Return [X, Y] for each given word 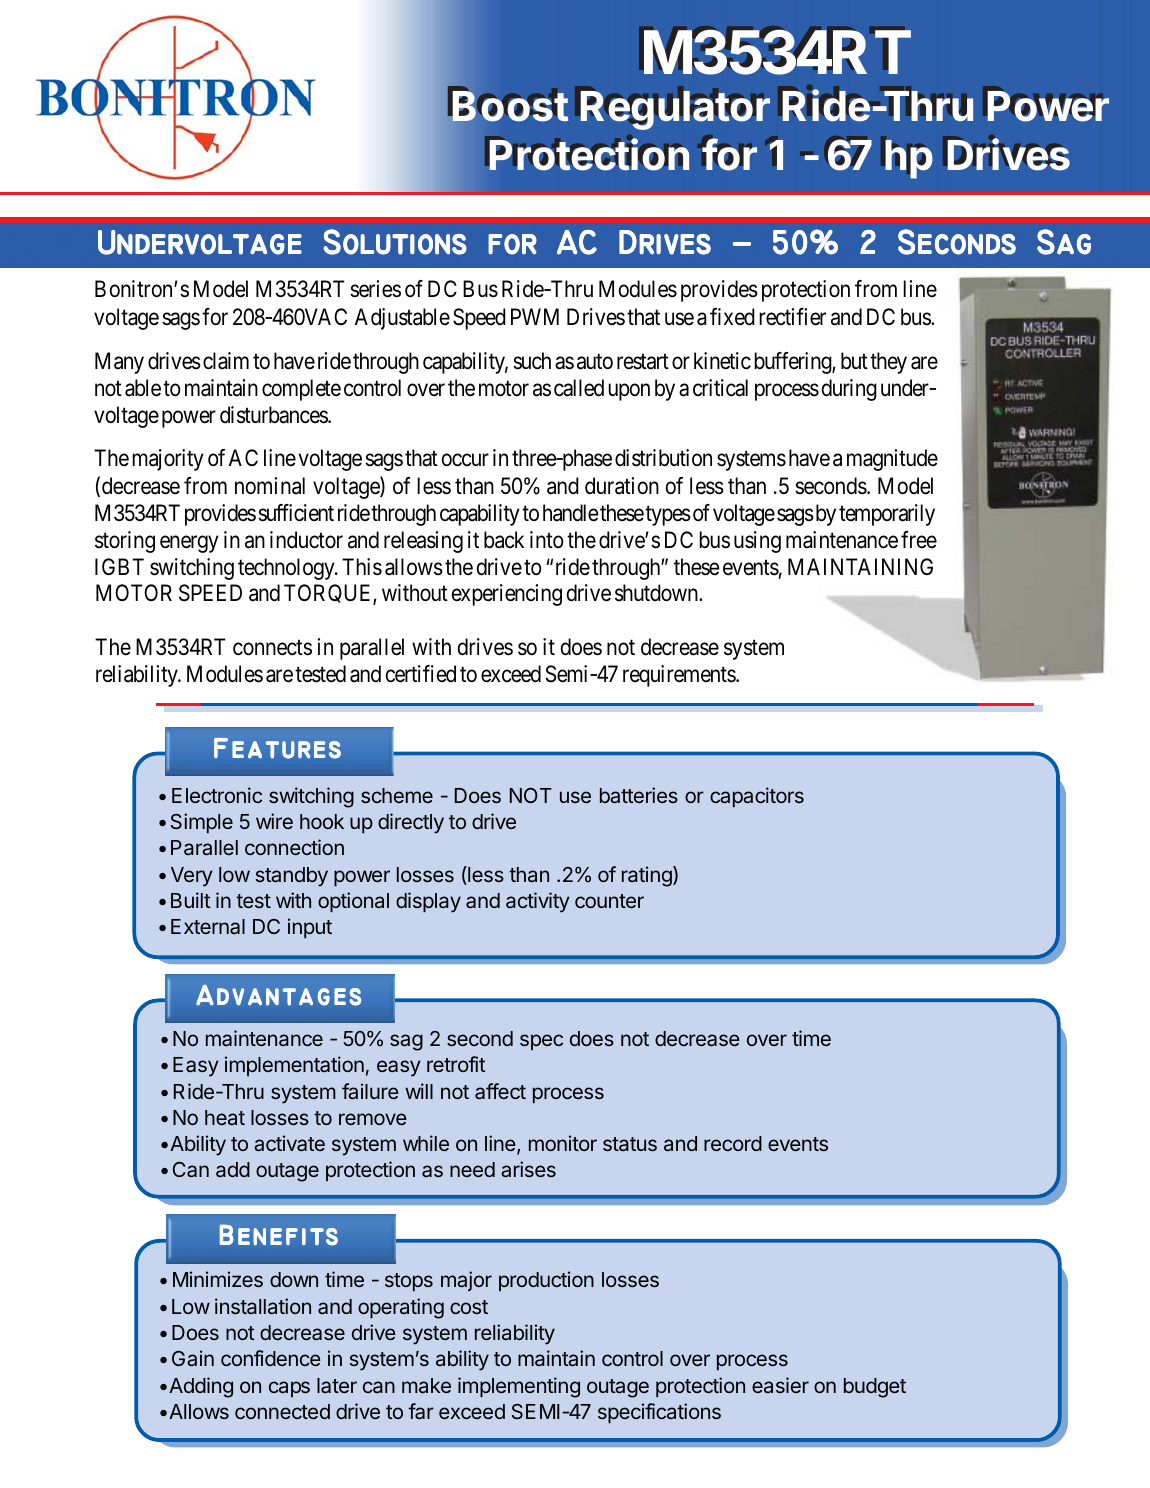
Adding [201, 1387]
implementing [519, 1387]
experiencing [507, 595]
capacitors [757, 797]
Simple [202, 823]
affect [500, 1091]
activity [538, 902]
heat [225, 1117]
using [757, 542]
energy [189, 544]
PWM [535, 316]
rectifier [792, 317]
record [733, 1143]
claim [226, 361]
